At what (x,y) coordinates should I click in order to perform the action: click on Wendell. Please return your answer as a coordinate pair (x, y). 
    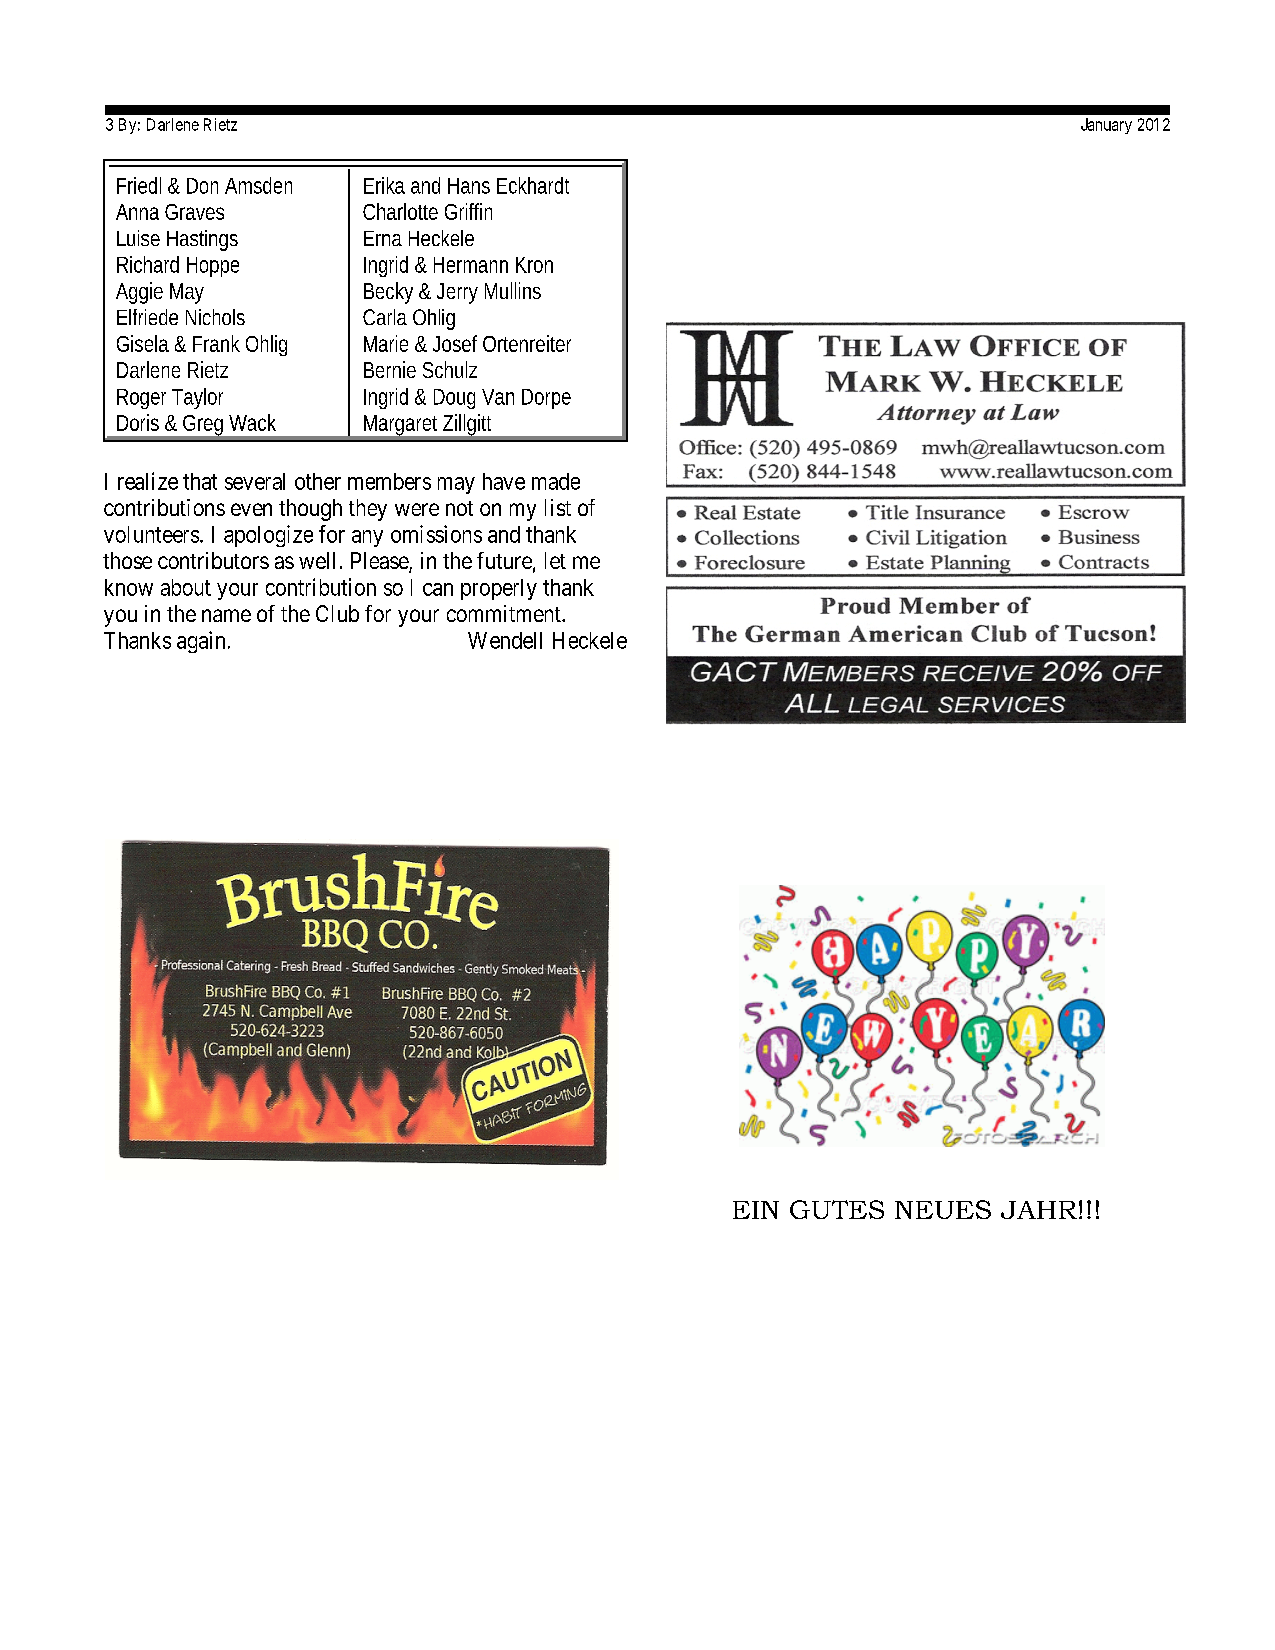
    Looking at the image, I should click on (505, 640).
